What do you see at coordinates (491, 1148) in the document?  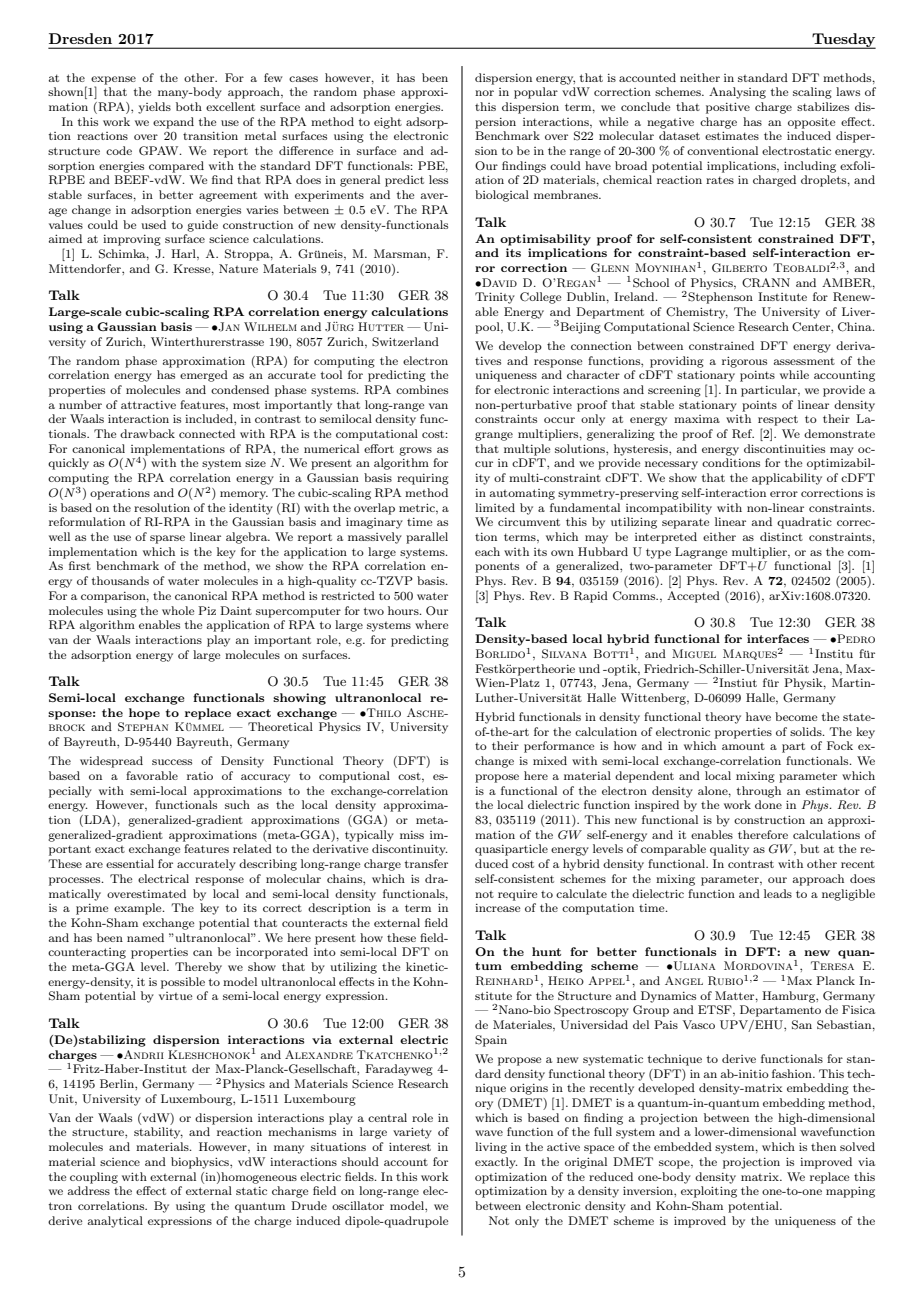 I see `living` at bounding box center [491, 1148].
